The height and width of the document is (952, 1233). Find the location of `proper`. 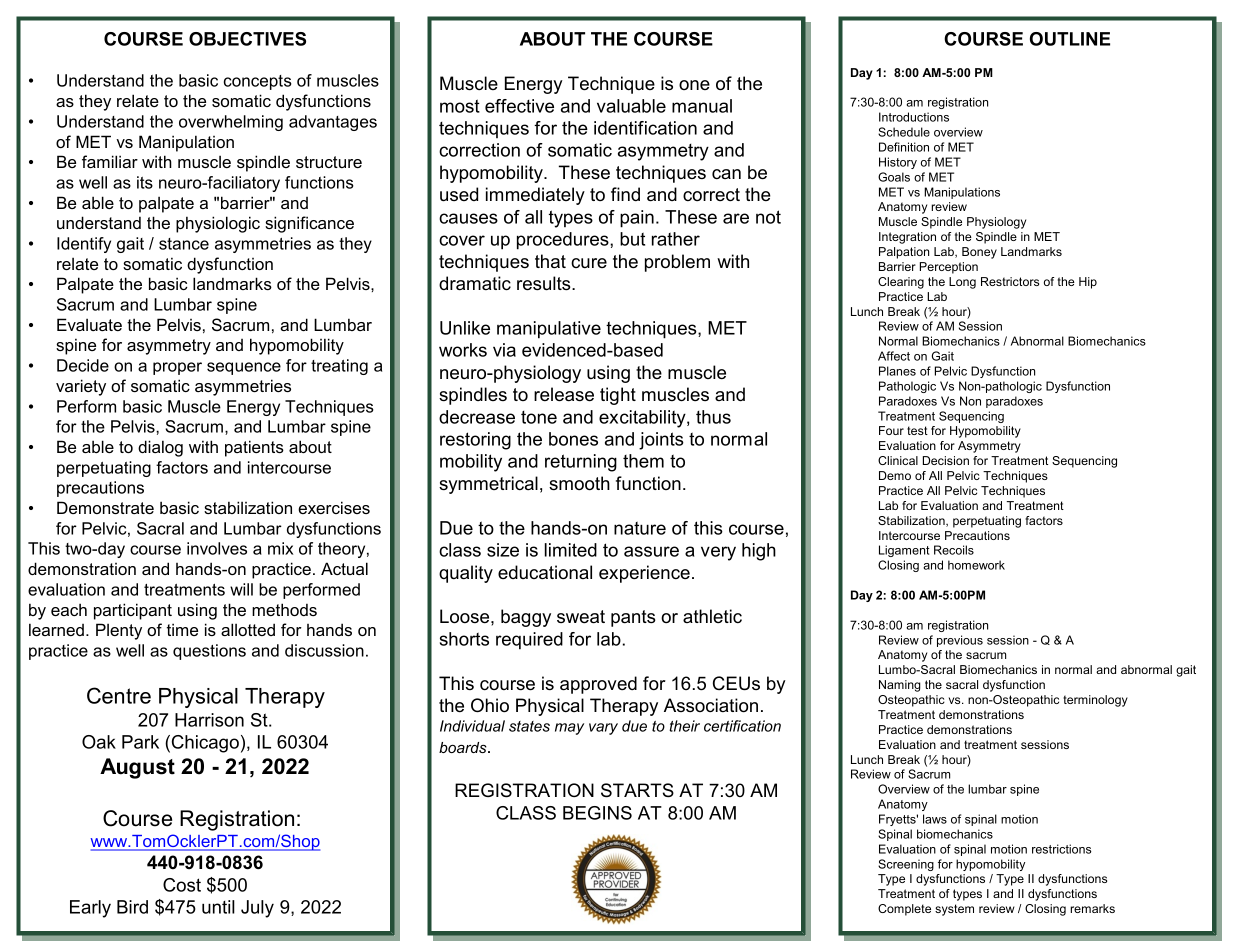

proper is located at coordinates (177, 368).
